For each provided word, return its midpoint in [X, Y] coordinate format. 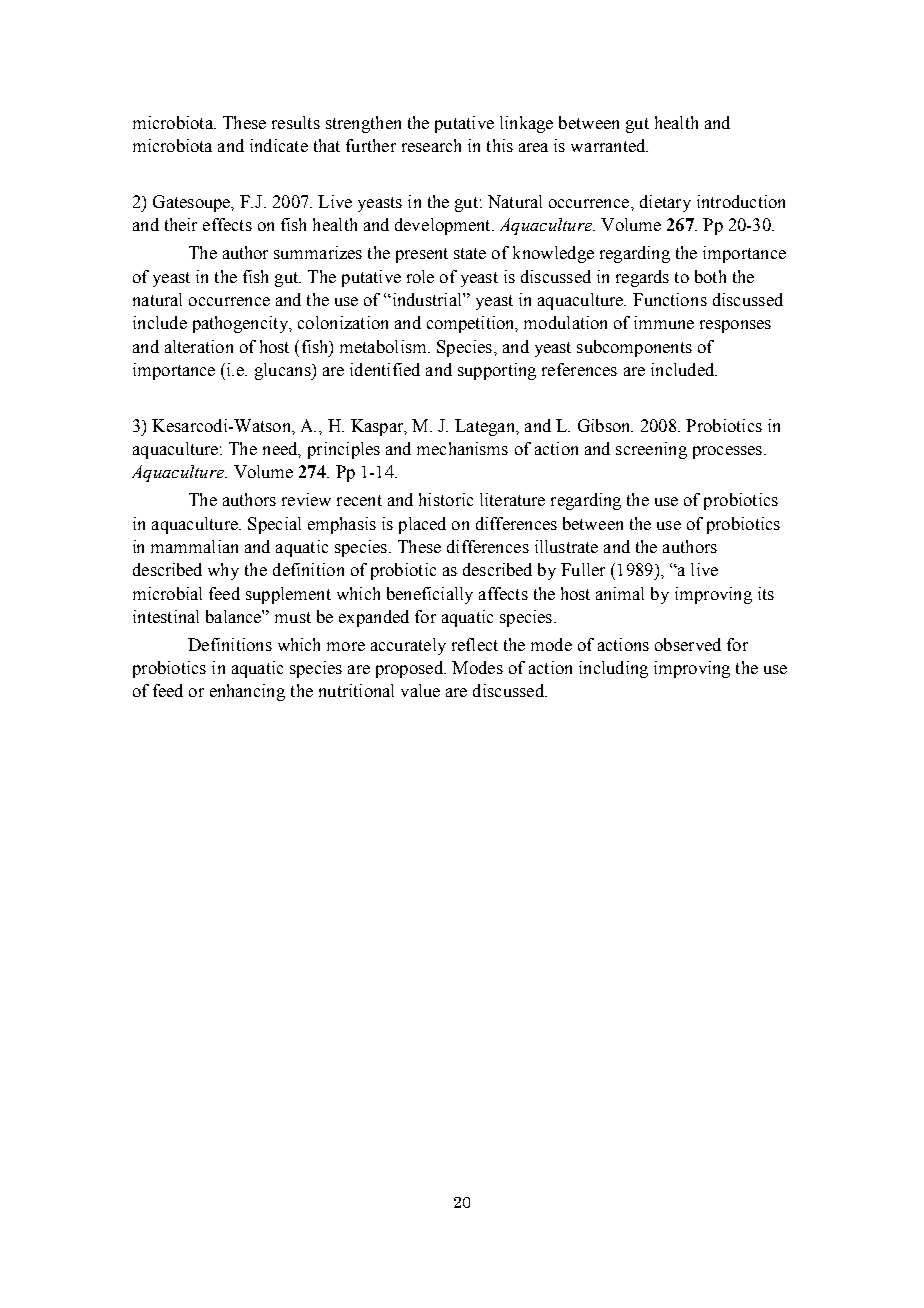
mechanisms [462, 448]
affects [503, 593]
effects [227, 224]
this [500, 145]
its [766, 593]
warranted [609, 145]
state [470, 253]
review [306, 499]
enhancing [247, 692]
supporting [497, 371]
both [710, 276]
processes [729, 452]
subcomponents [634, 348]
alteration [199, 346]
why [223, 571]
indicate [279, 145]
